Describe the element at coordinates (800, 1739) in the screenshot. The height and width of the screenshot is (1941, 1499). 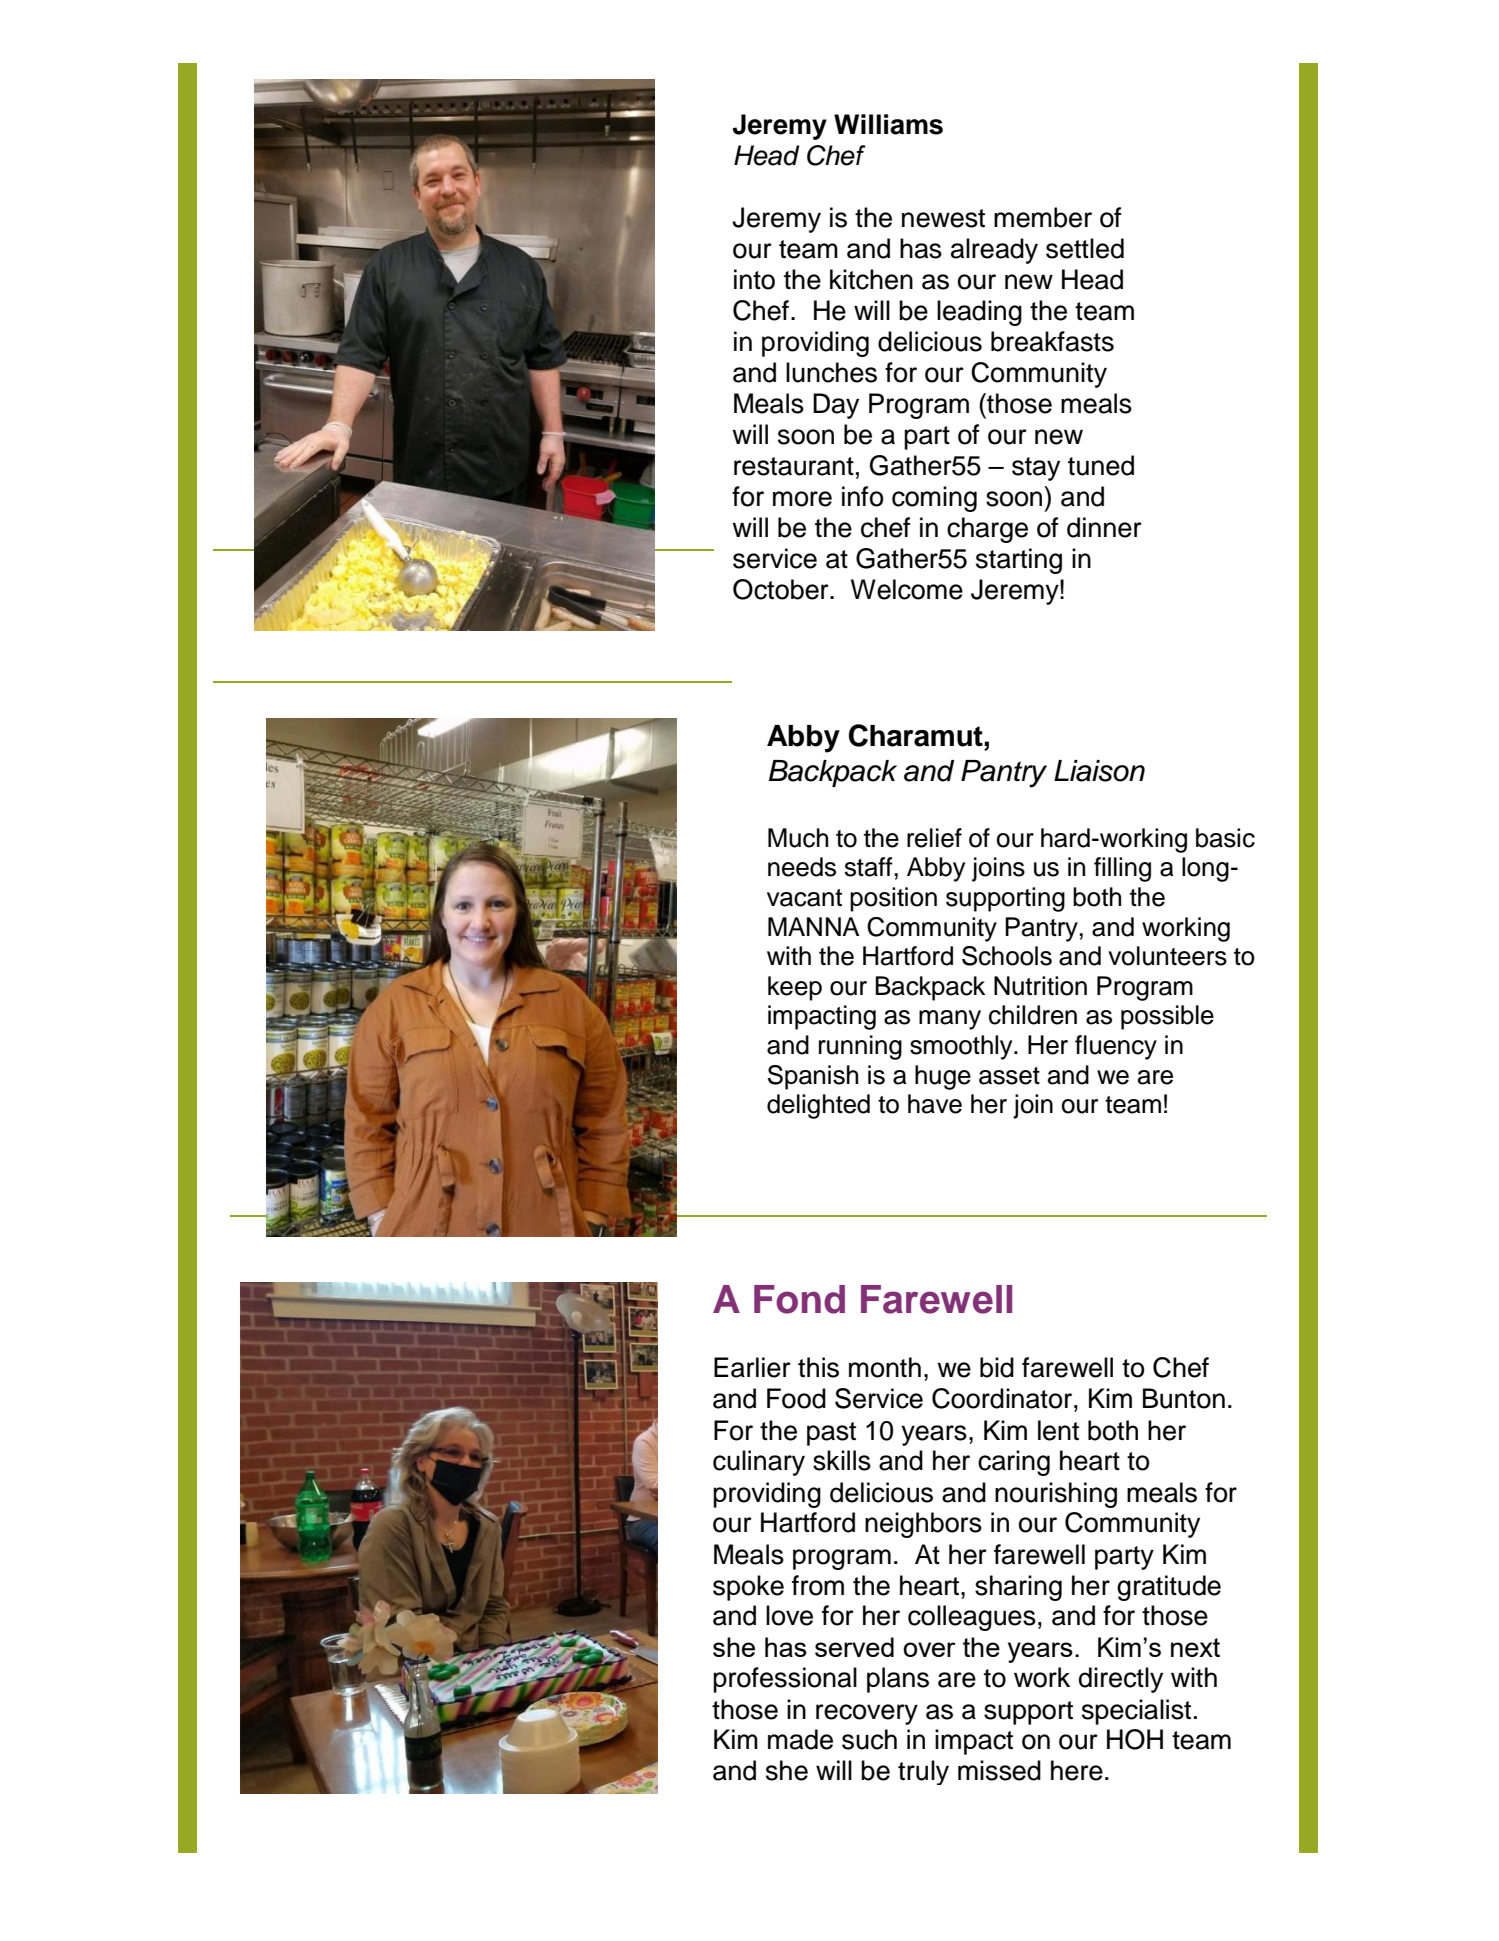
I see `made` at that location.
